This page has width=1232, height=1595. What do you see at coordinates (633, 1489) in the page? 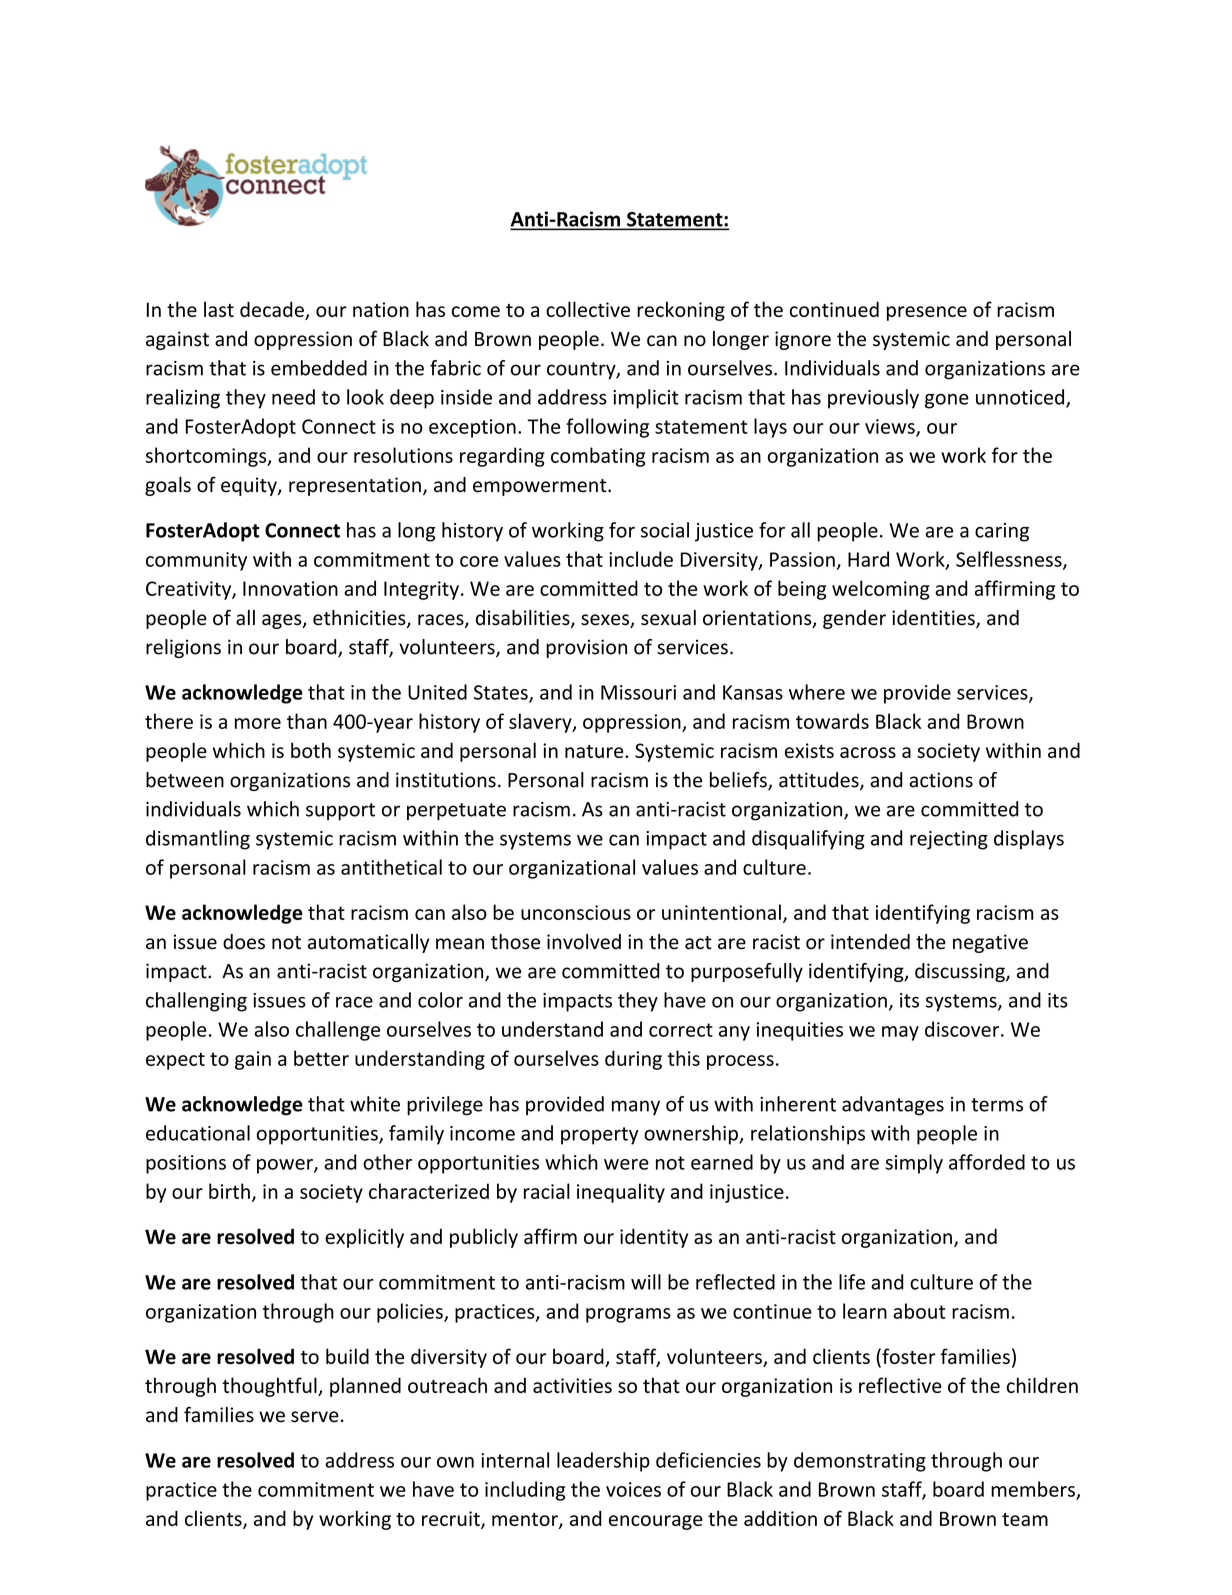
I see `voices` at bounding box center [633, 1489].
